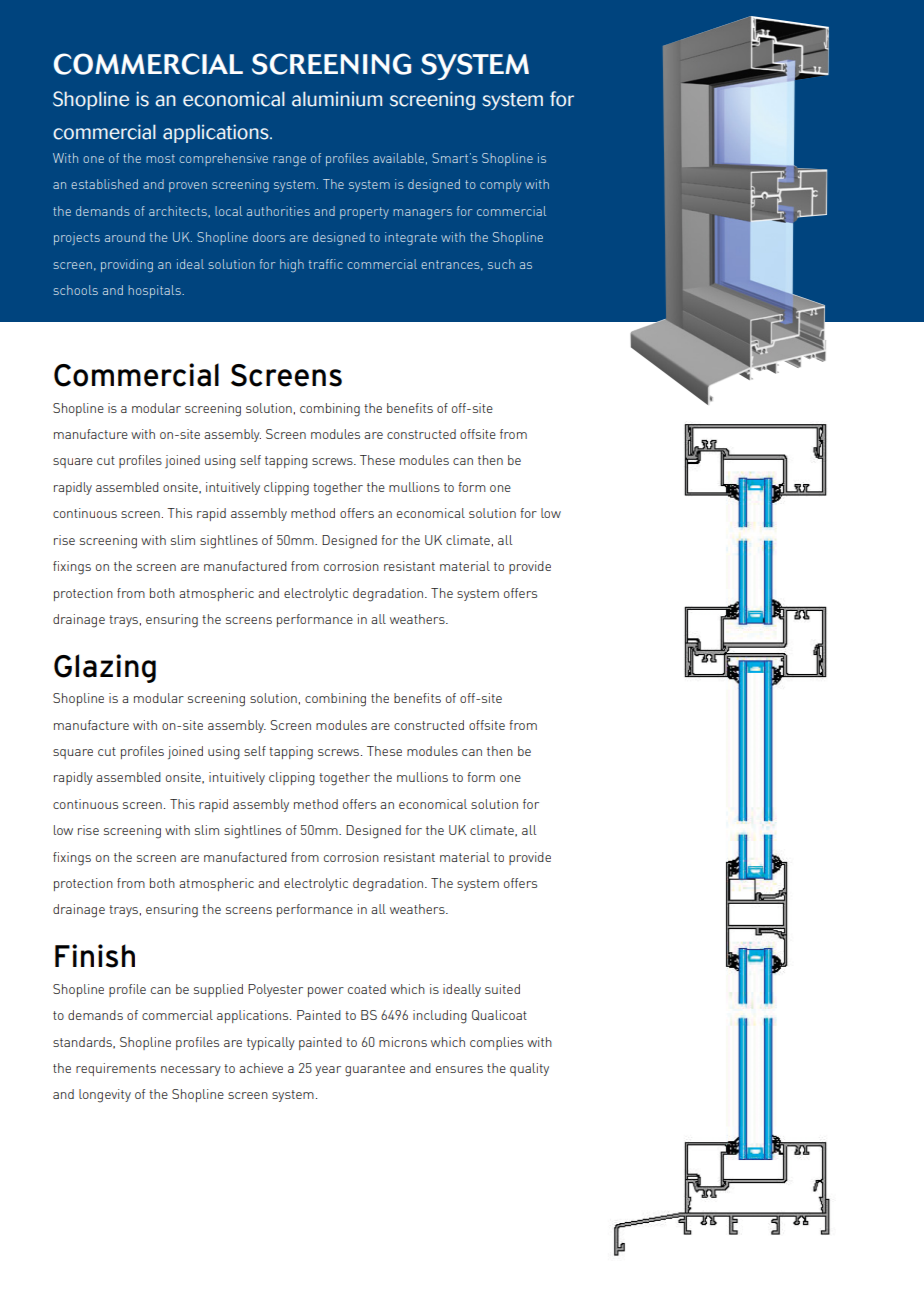 The width and height of the page is (924, 1308). What do you see at coordinates (459, 1069) in the page?
I see `ensures` at bounding box center [459, 1069].
